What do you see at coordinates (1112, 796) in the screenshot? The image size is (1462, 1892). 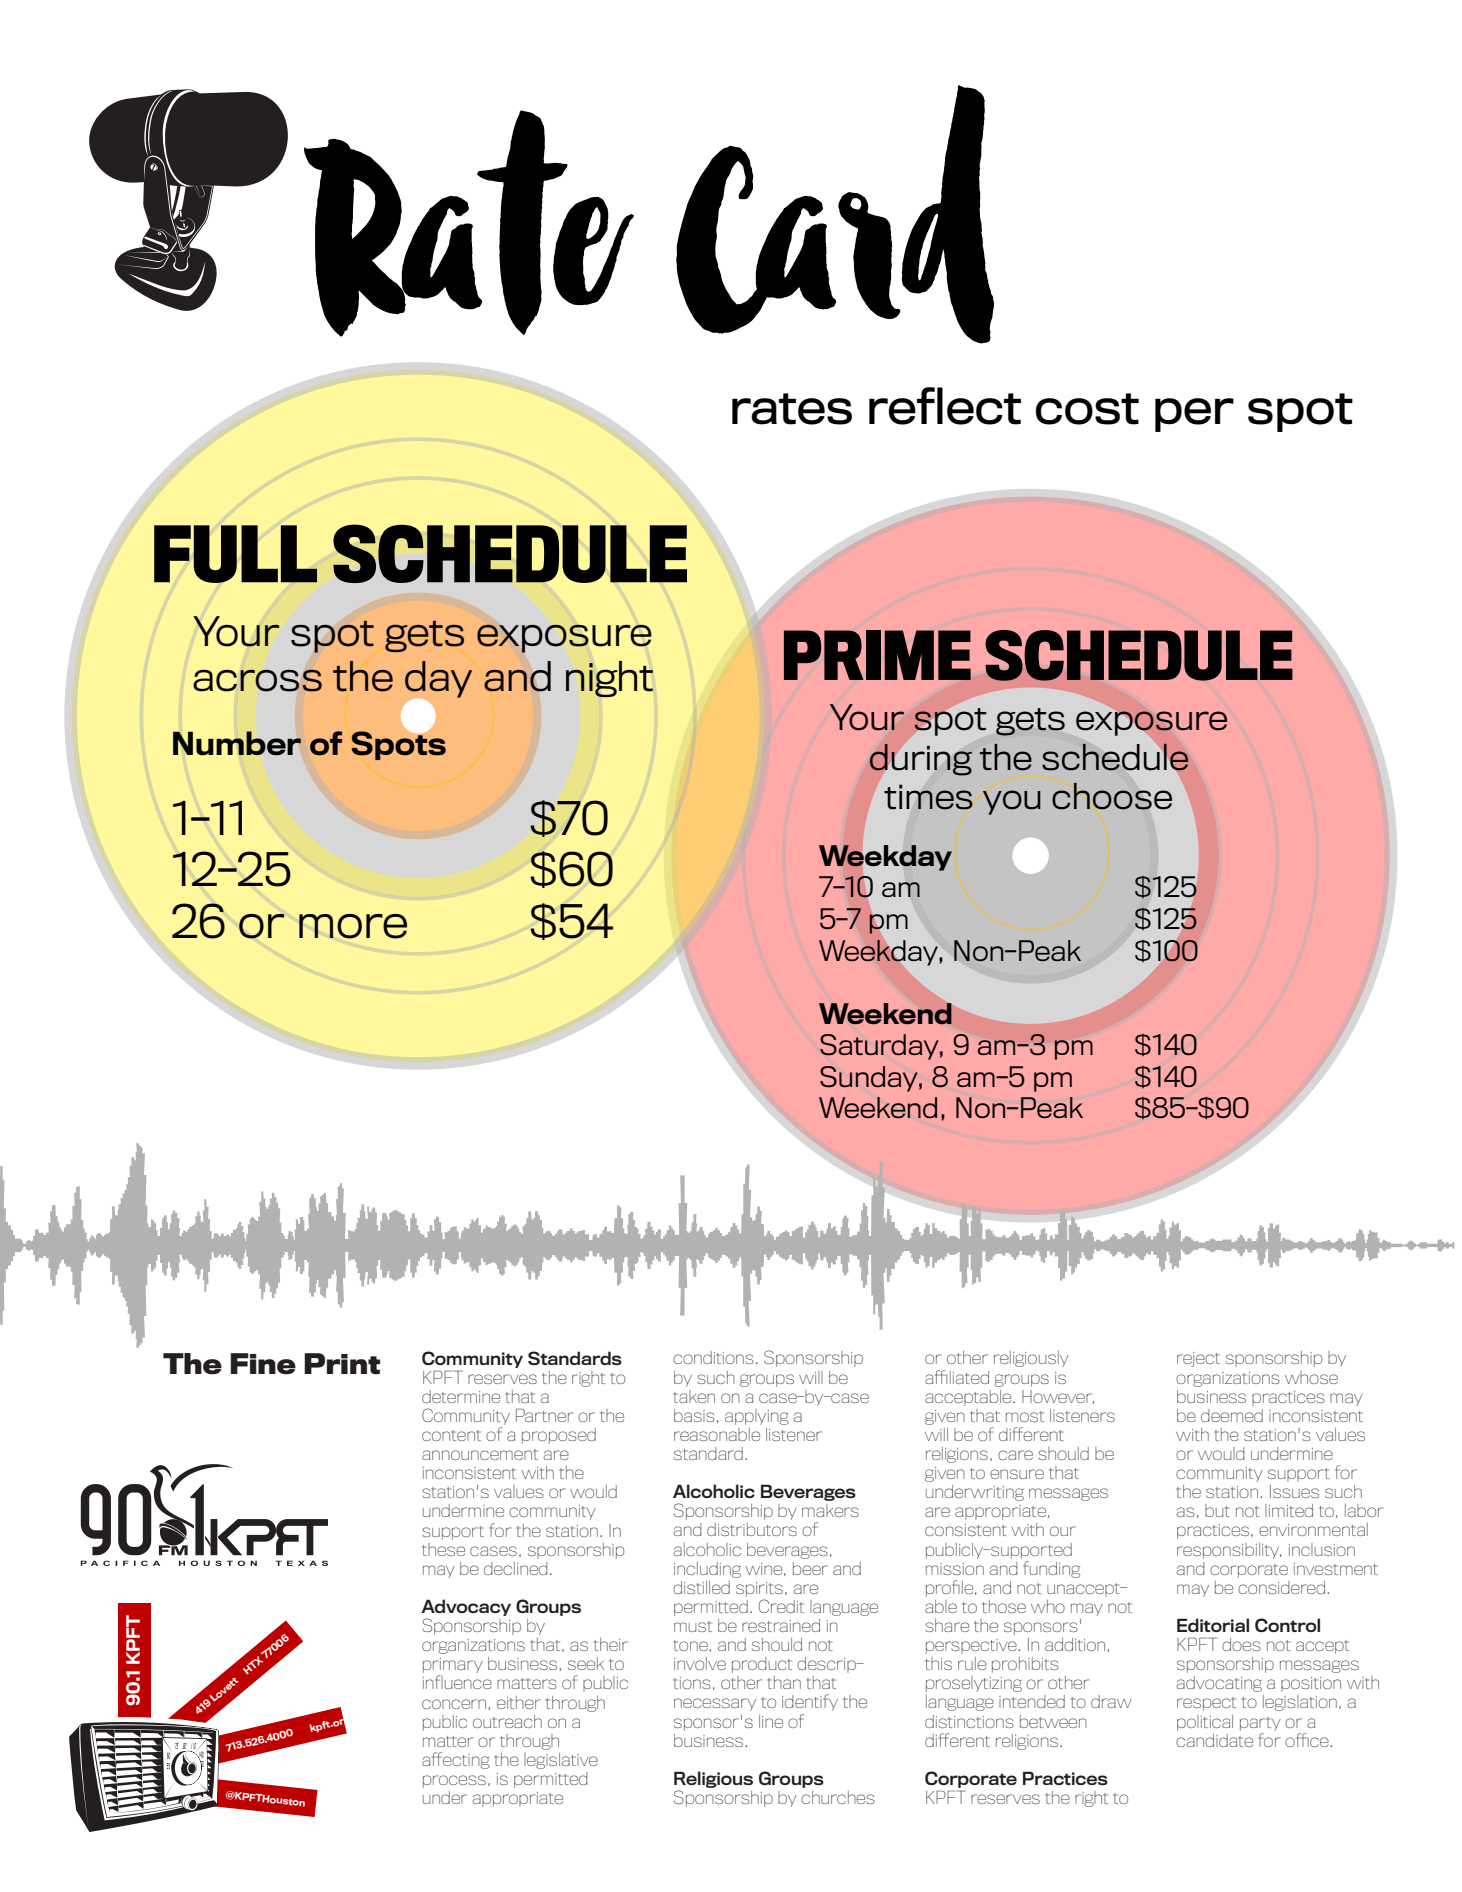 I see `choose` at bounding box center [1112, 796].
